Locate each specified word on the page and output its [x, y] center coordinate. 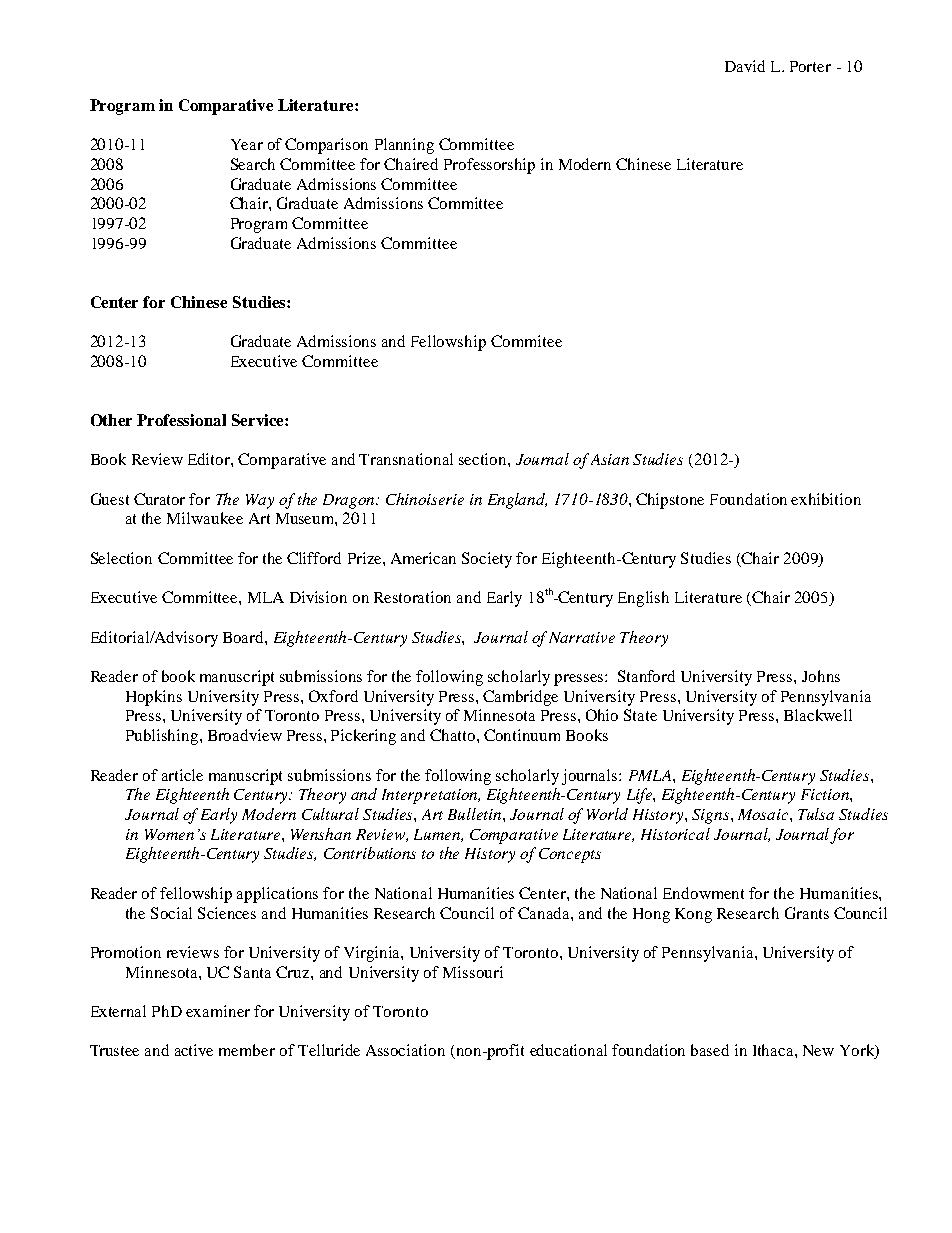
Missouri [473, 972]
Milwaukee [205, 518]
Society [487, 560]
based [710, 1050]
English [643, 599]
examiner [218, 1011]
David [745, 66]
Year [247, 144]
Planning [404, 146]
